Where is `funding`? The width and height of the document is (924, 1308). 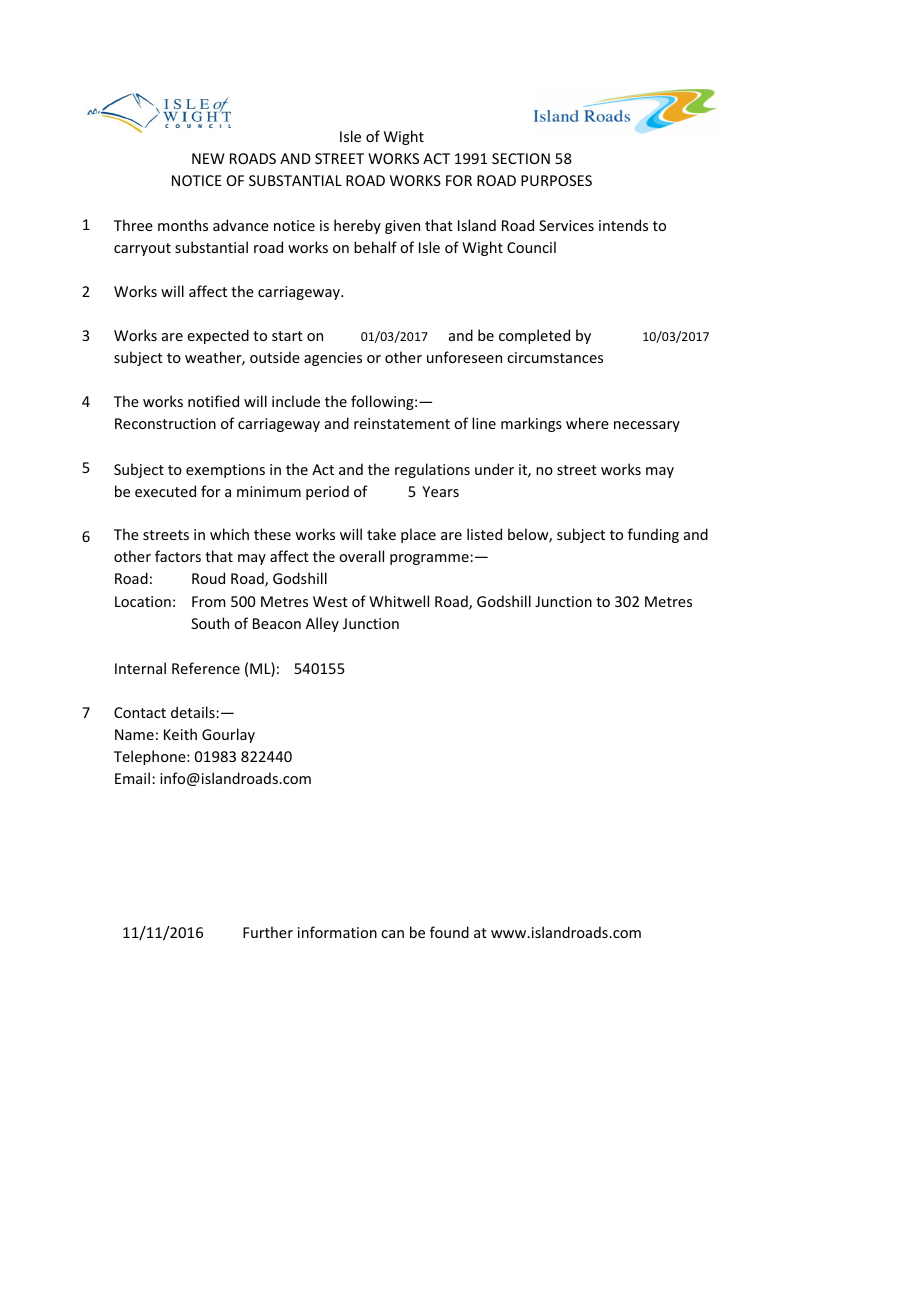 funding is located at coordinates (653, 535).
